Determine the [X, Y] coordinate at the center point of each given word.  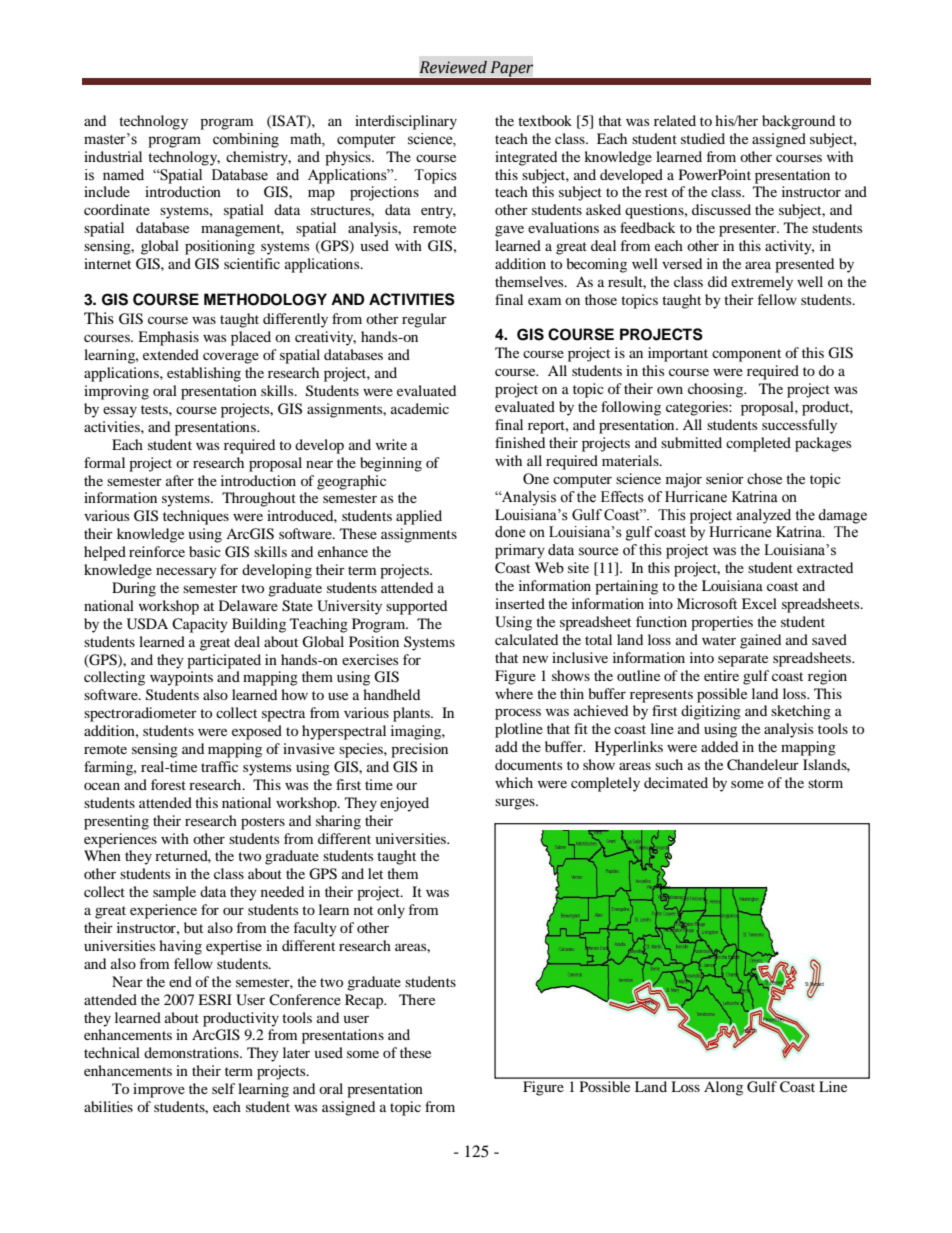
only [391, 911]
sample [174, 893]
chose [764, 478]
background [798, 122]
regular [424, 320]
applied [419, 517]
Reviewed [453, 67]
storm [825, 783]
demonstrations [192, 1052]
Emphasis [168, 338]
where [514, 693]
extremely [762, 283]
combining [246, 140]
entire [721, 675]
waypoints [181, 678]
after [180, 480]
